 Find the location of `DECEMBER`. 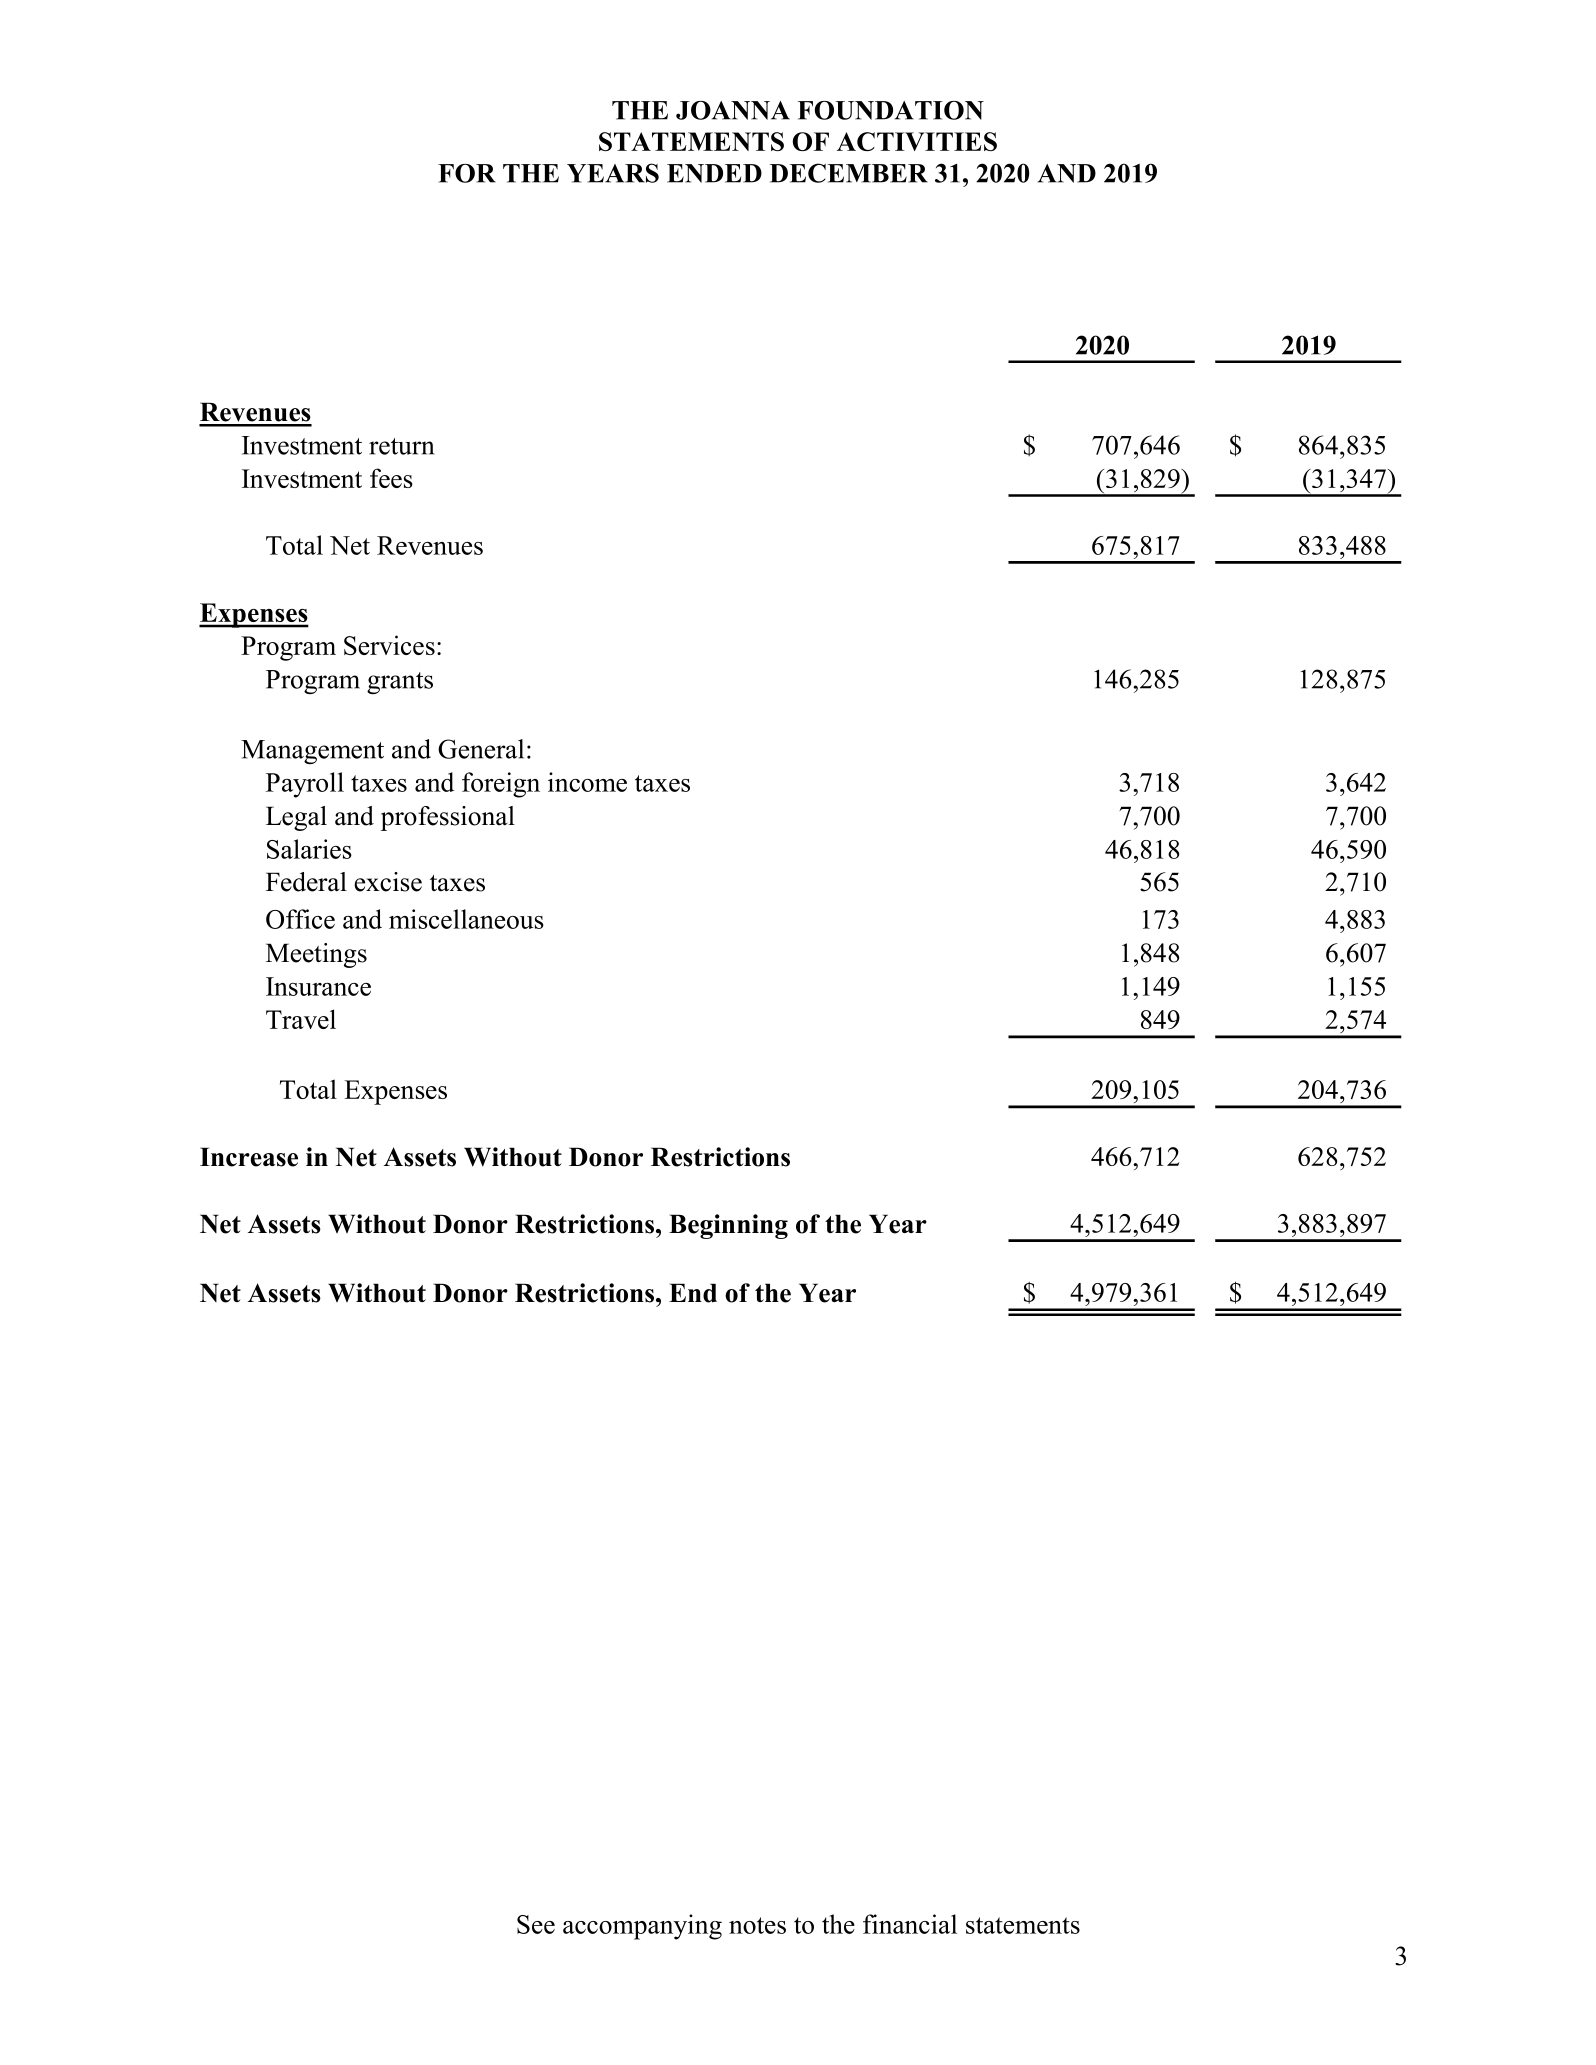

DECEMBER is located at coordinates (848, 173).
